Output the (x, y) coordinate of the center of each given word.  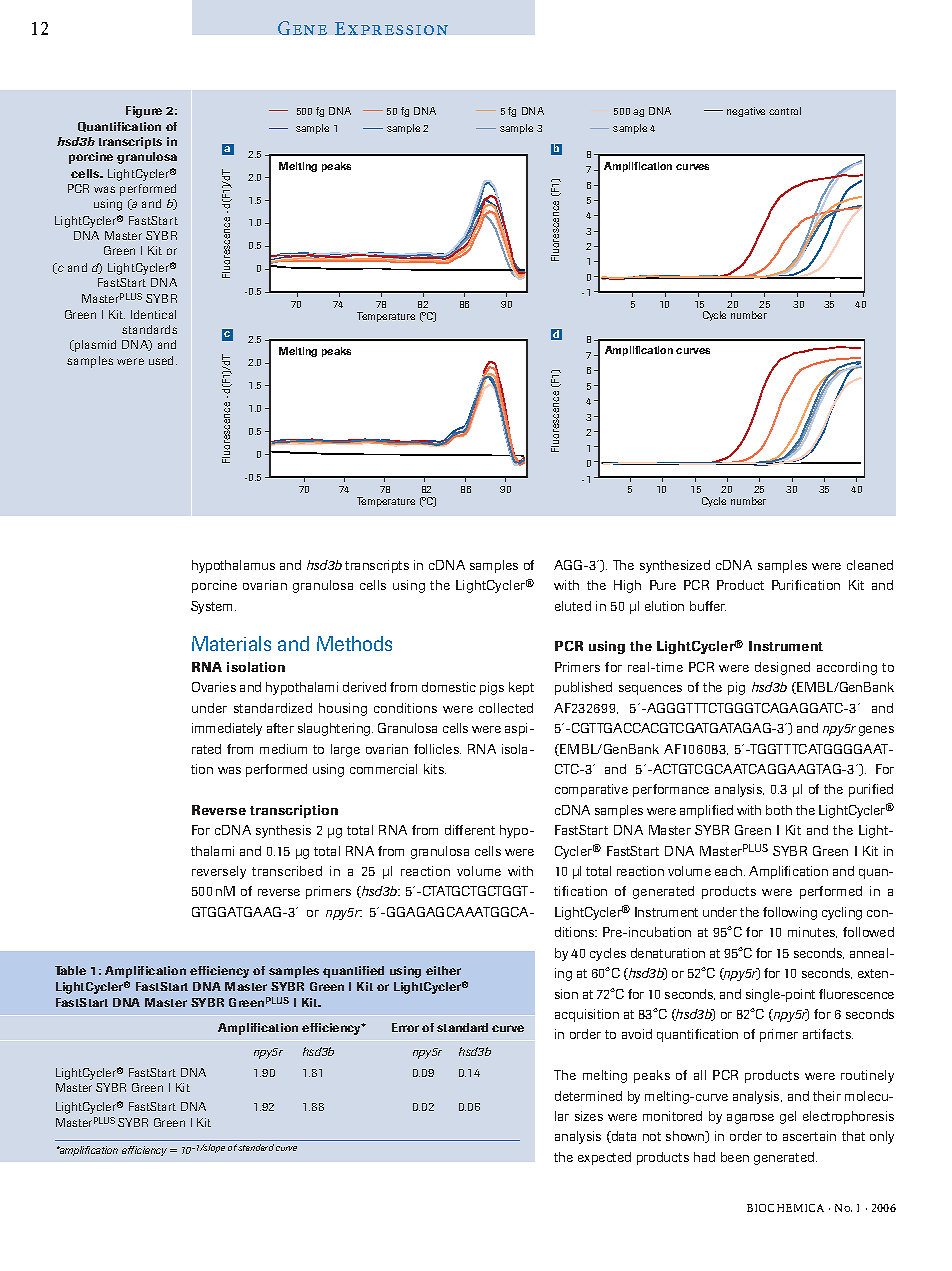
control (785, 111)
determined (588, 1096)
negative (746, 112)
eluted (573, 606)
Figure (144, 112)
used (161, 360)
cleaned (870, 565)
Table (70, 970)
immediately (227, 729)
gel (788, 1117)
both (779, 810)
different (470, 830)
